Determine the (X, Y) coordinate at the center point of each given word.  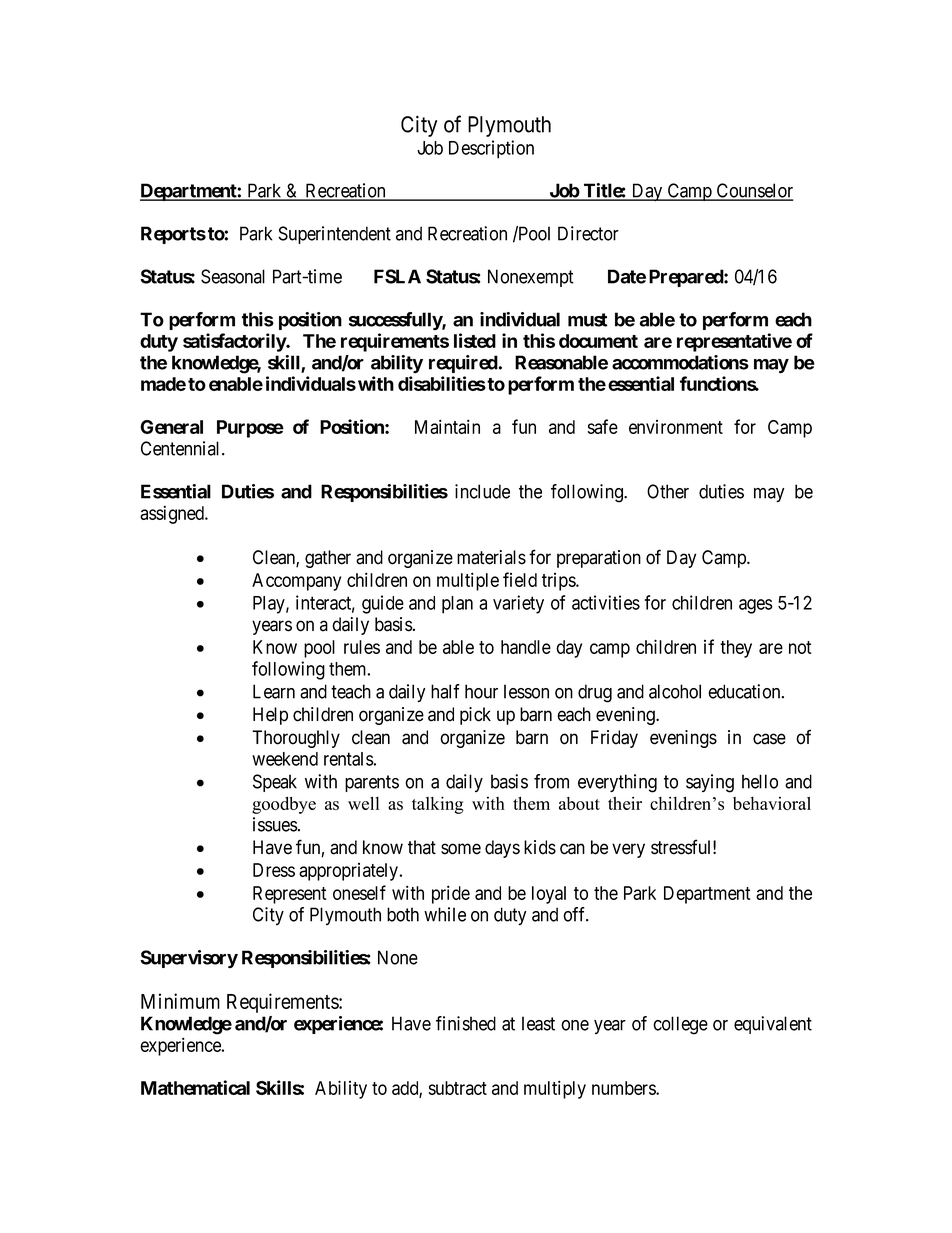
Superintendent (334, 235)
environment (676, 427)
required (463, 364)
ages (756, 606)
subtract (458, 1088)
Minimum (180, 1001)
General (171, 427)
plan (457, 605)
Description (491, 149)
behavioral (772, 803)
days (502, 849)
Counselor (754, 191)
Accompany (296, 582)
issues (275, 824)
